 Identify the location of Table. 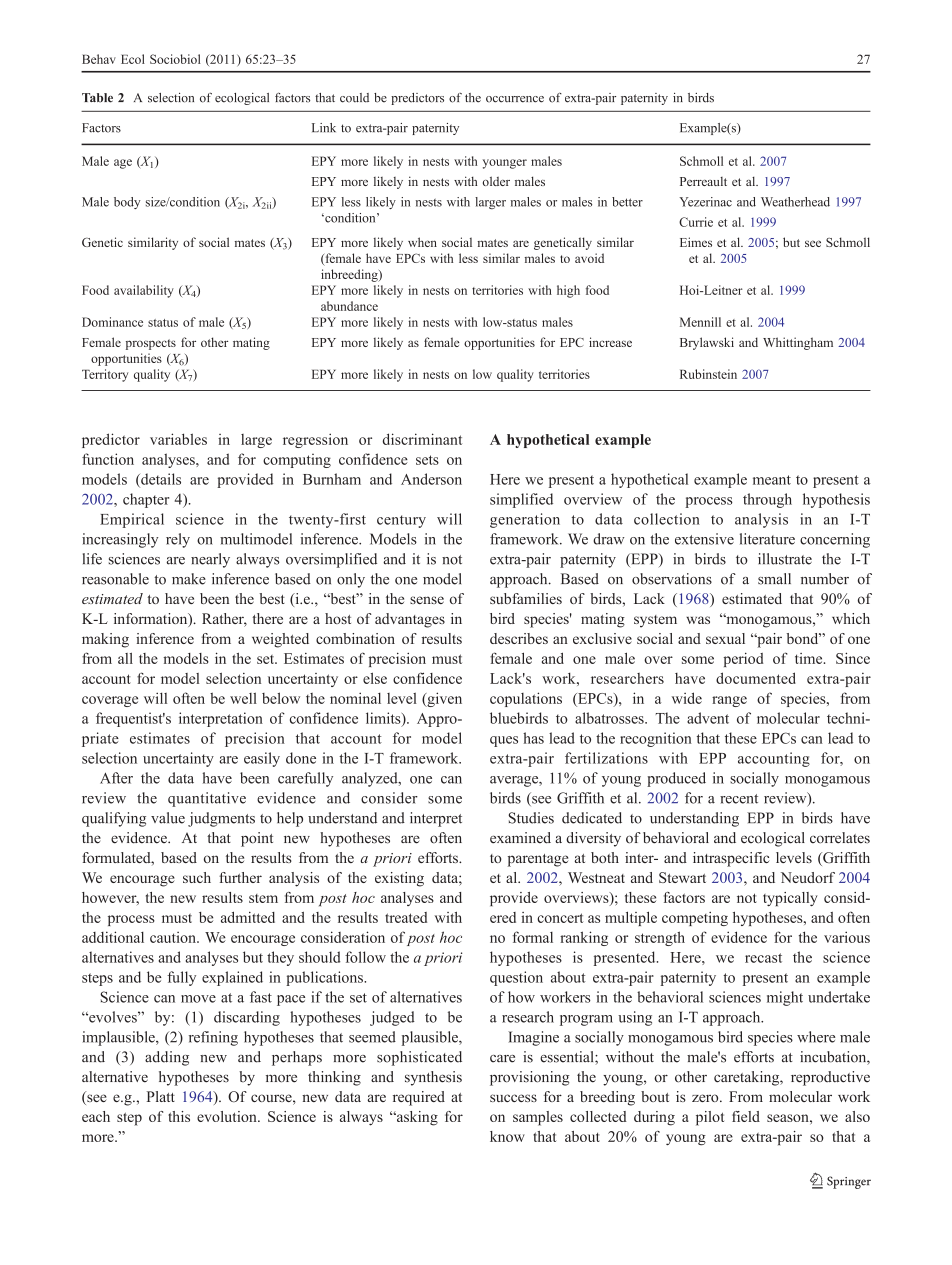
(97, 98).
